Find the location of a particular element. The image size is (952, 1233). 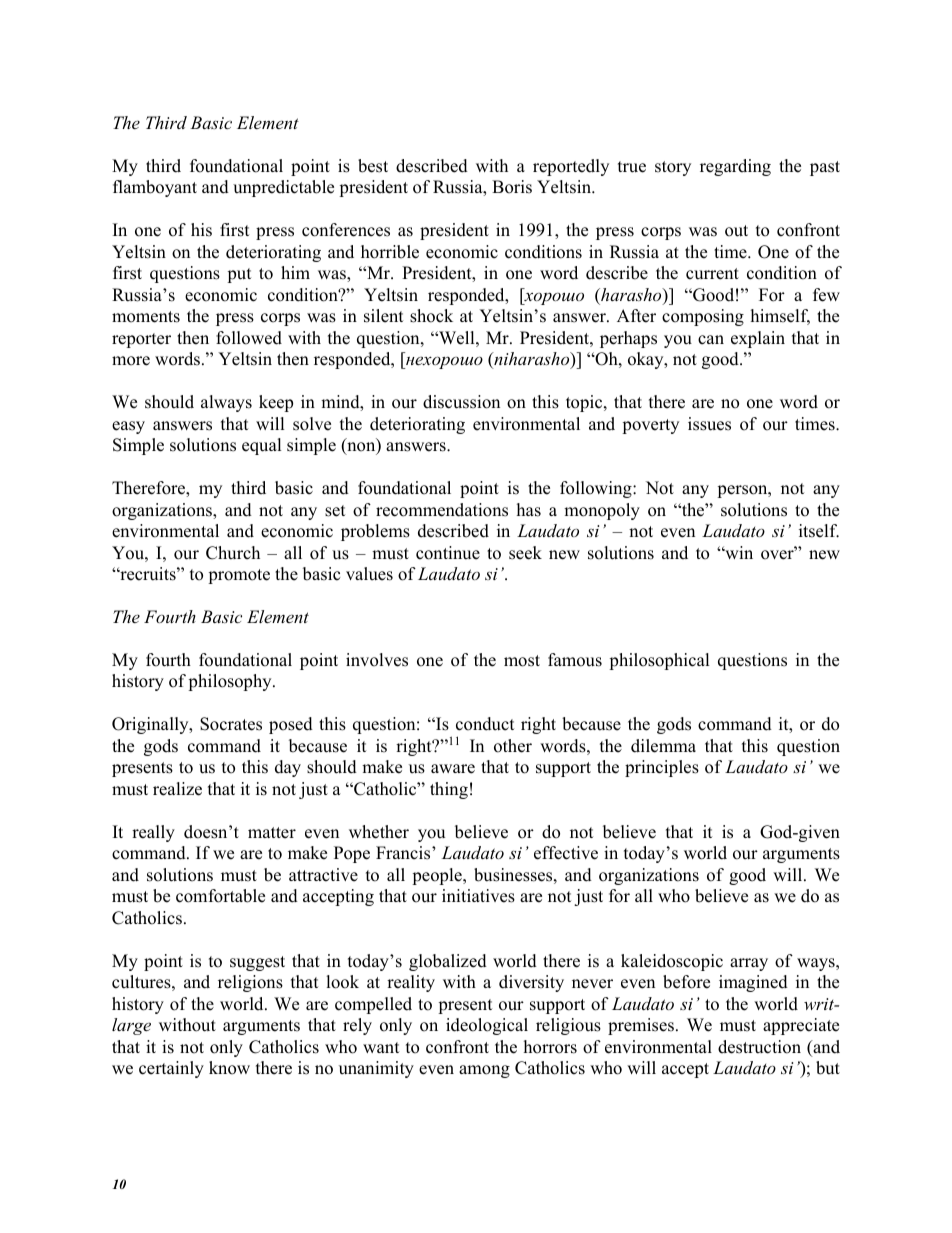

Church is located at coordinates (233, 553).
